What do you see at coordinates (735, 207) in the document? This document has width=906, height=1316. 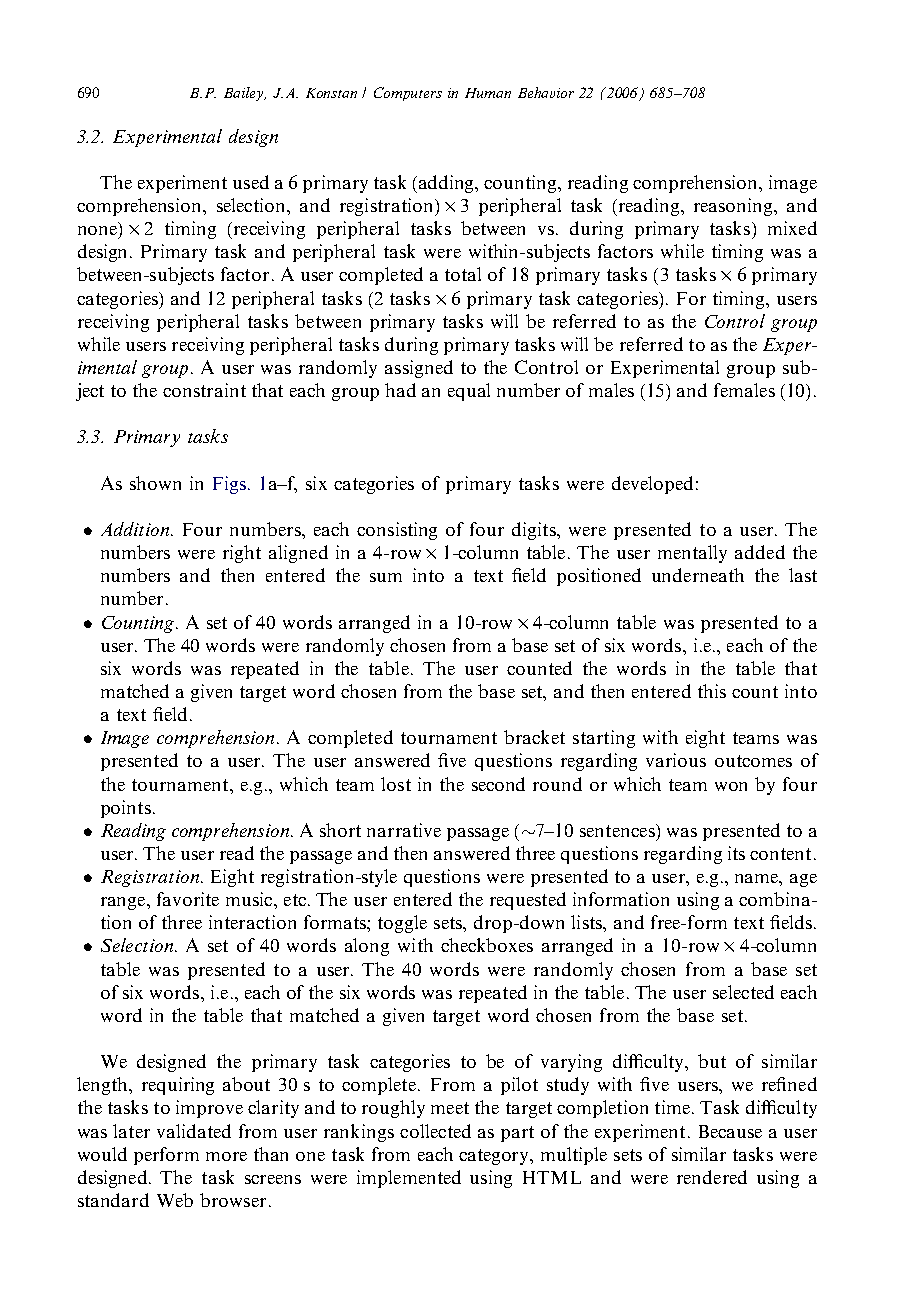 I see `reasoning` at bounding box center [735, 207].
